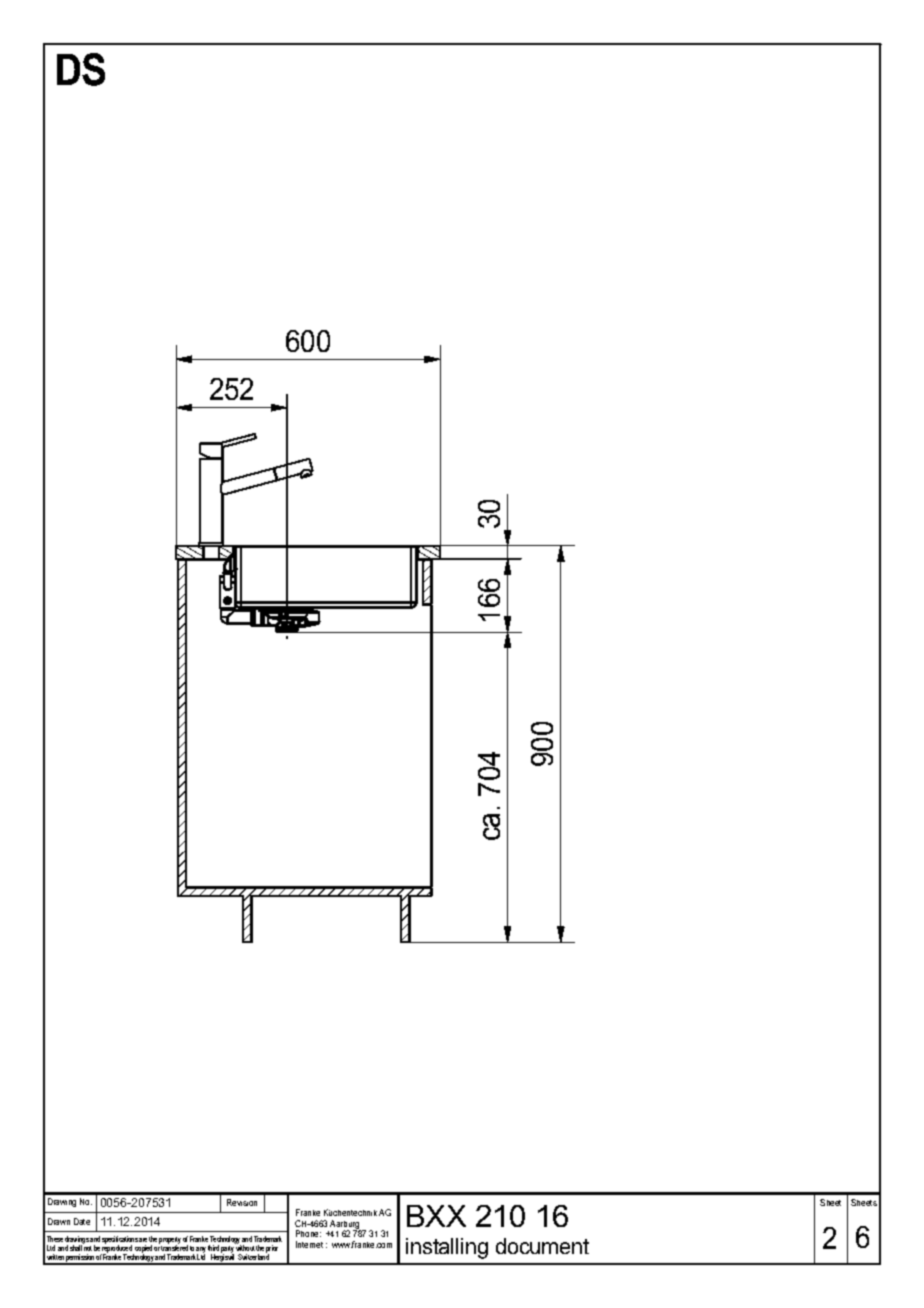 The width and height of the image is (924, 1308). I want to click on document, so click(542, 1246).
